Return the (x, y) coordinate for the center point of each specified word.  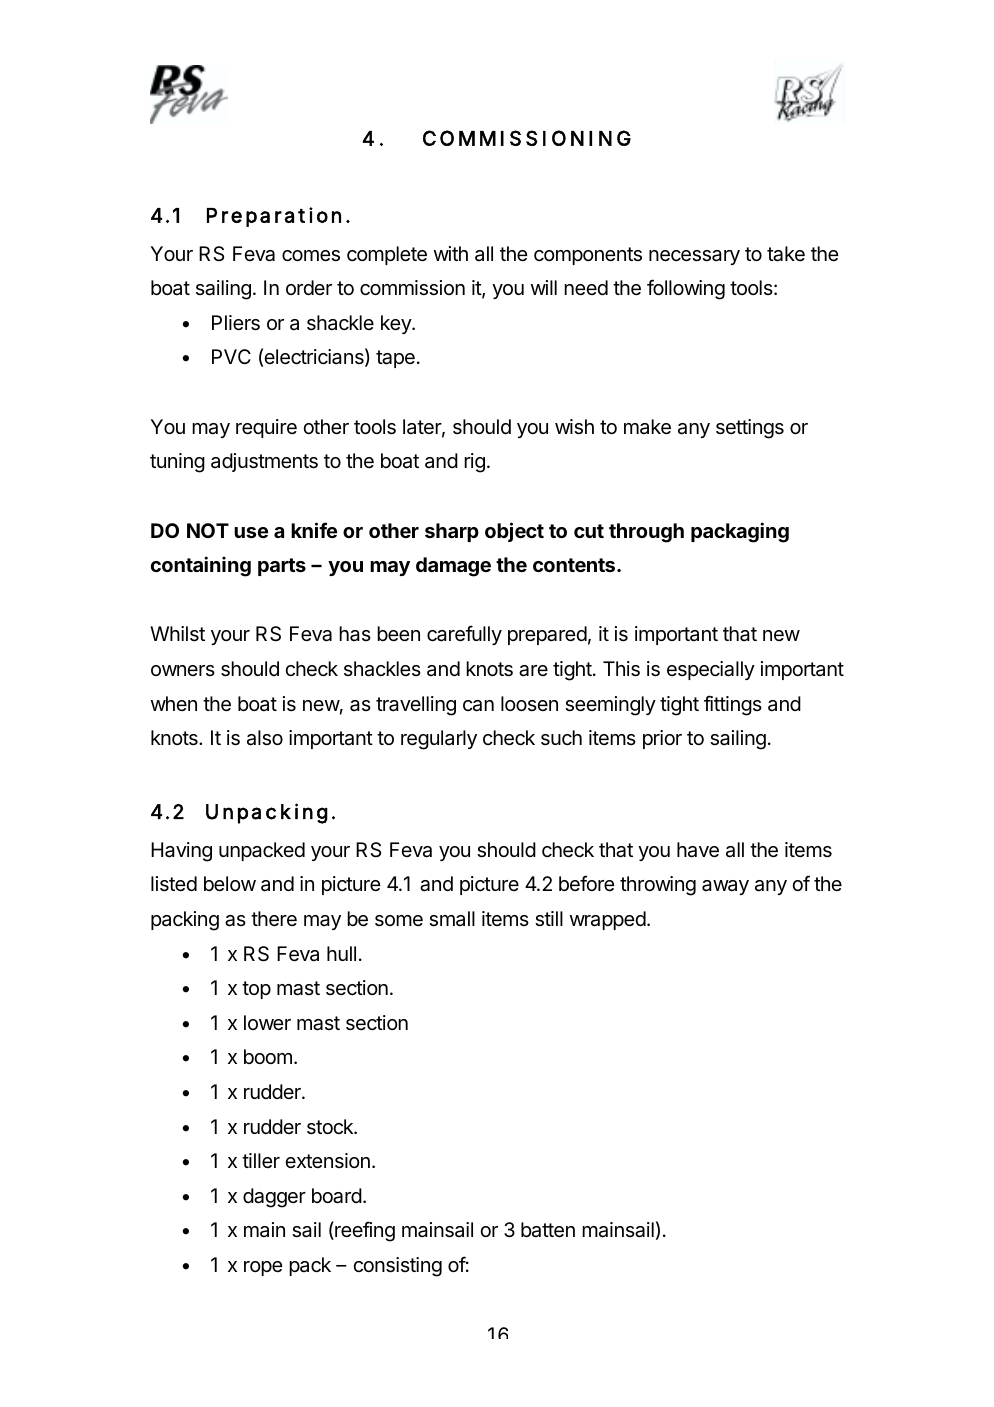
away (725, 887)
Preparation (274, 217)
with (451, 253)
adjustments (264, 462)
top (256, 990)
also (265, 738)
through (646, 533)
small (452, 919)
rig (474, 463)
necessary (694, 257)
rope (263, 1268)
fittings (733, 705)
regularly (439, 740)
